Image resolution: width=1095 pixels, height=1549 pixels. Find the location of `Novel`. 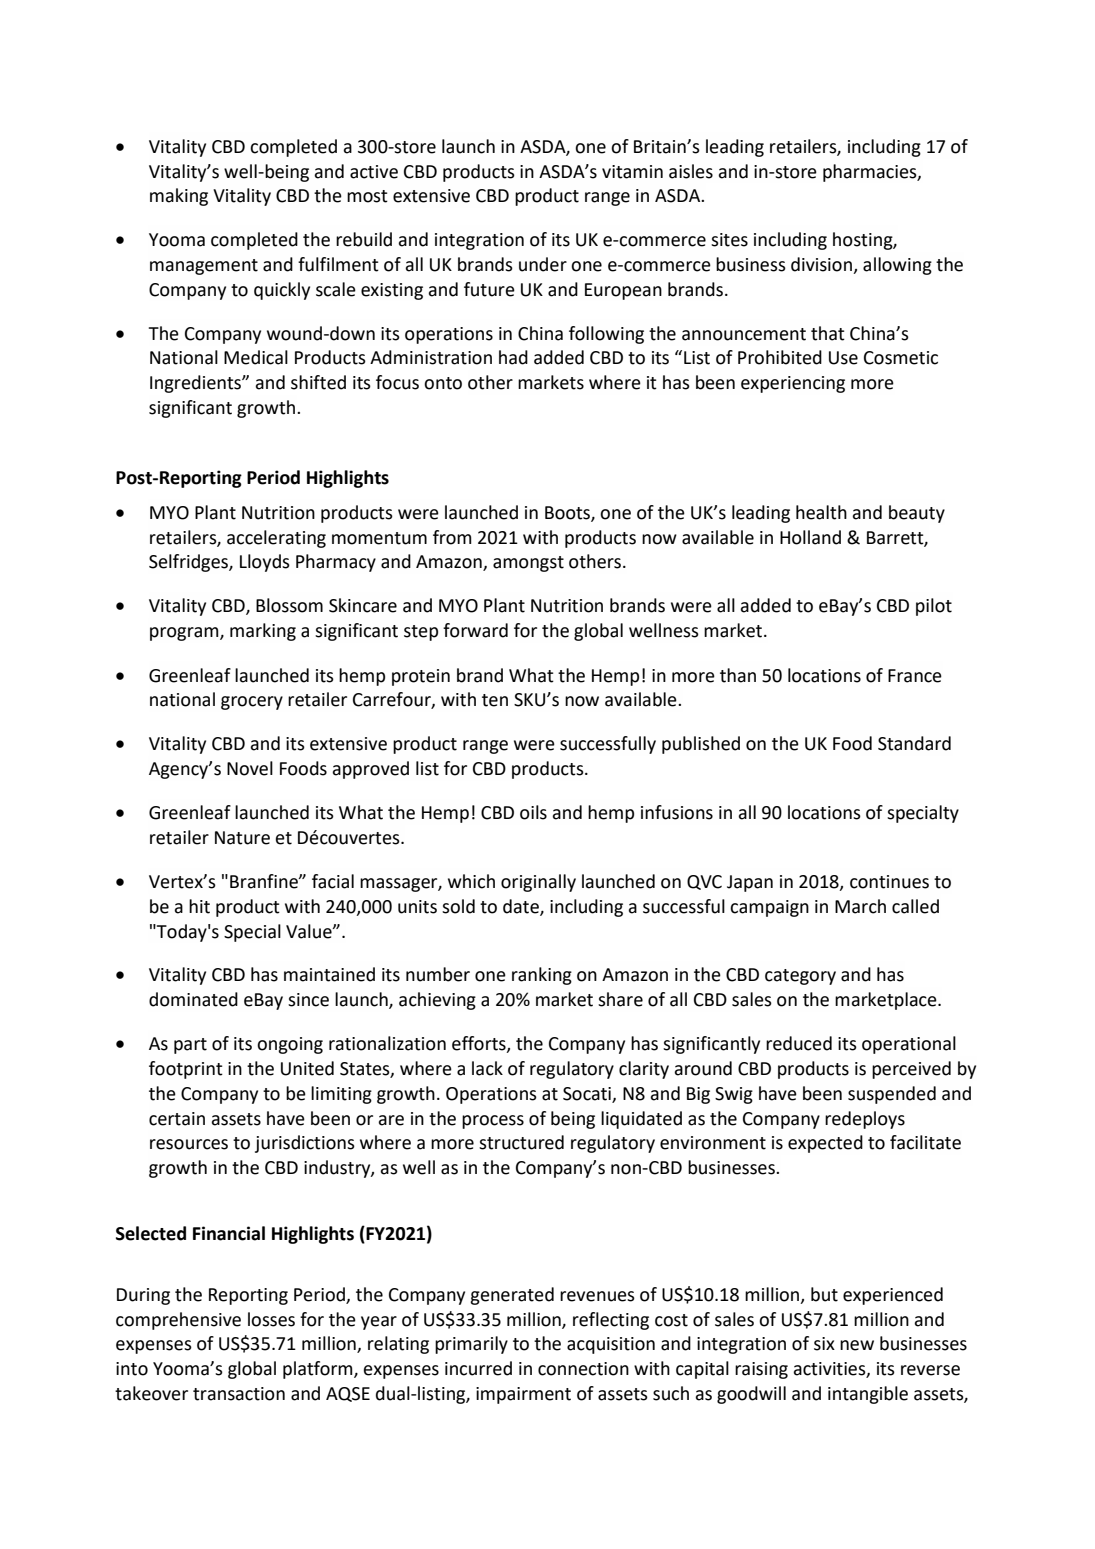

Novel is located at coordinates (250, 768).
